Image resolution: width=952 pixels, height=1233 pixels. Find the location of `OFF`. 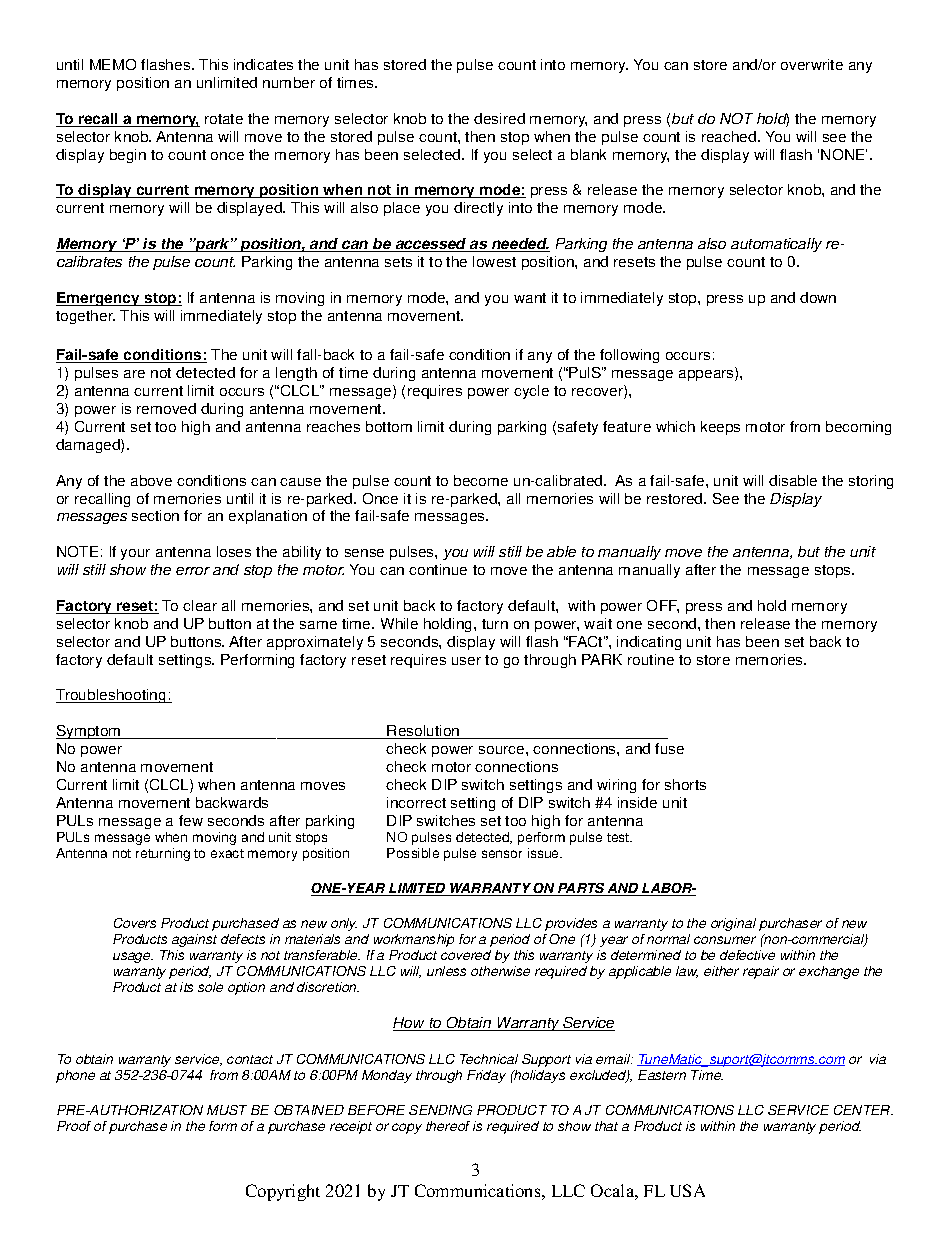

OFF is located at coordinates (663, 606).
